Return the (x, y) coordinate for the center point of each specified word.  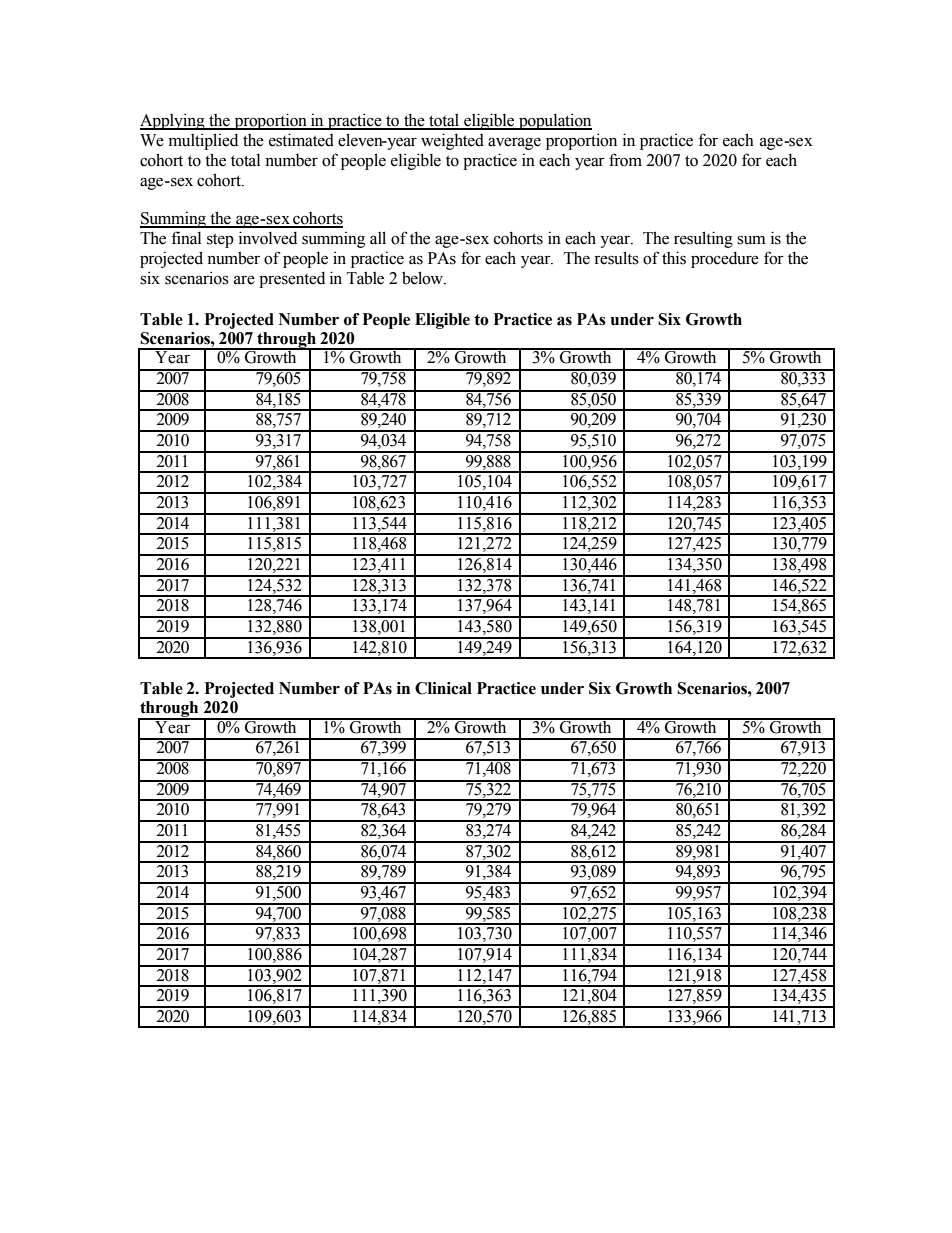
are (244, 280)
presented (292, 279)
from (625, 160)
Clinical (443, 688)
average (514, 143)
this (674, 258)
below (424, 278)
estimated (301, 140)
